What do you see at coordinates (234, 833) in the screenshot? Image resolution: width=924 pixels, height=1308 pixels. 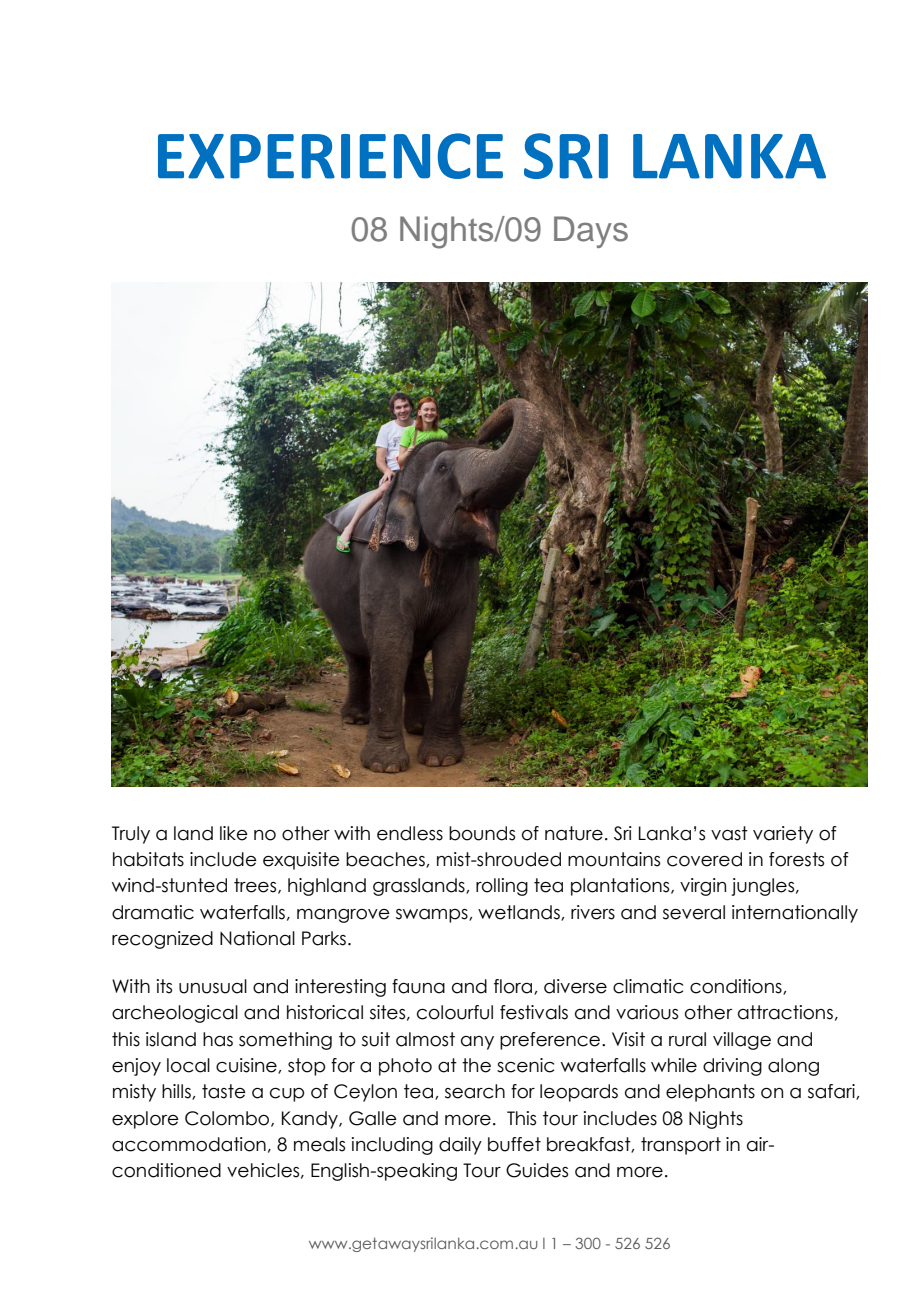 I see `like` at bounding box center [234, 833].
